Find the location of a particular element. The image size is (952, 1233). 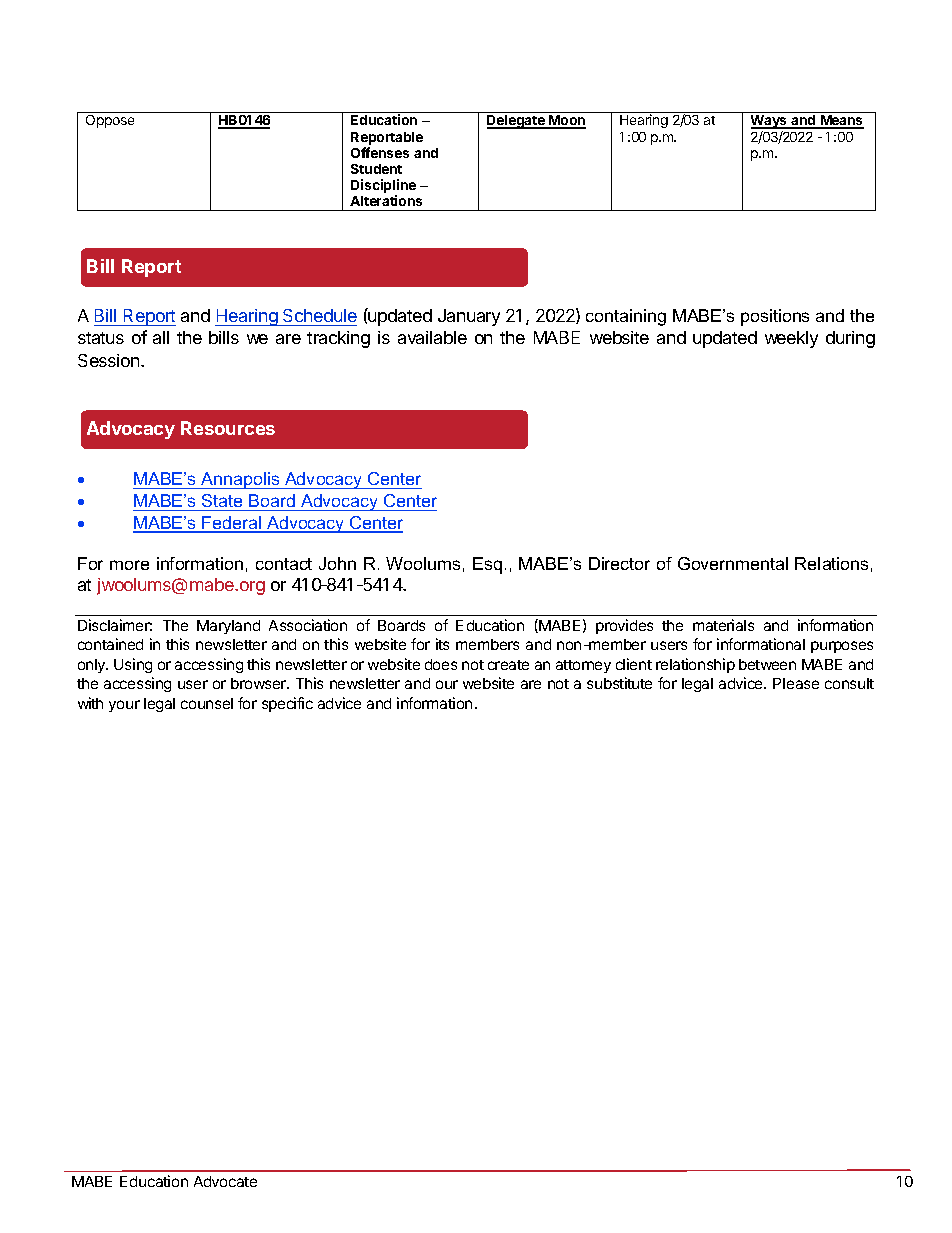

State is located at coordinates (222, 502).
